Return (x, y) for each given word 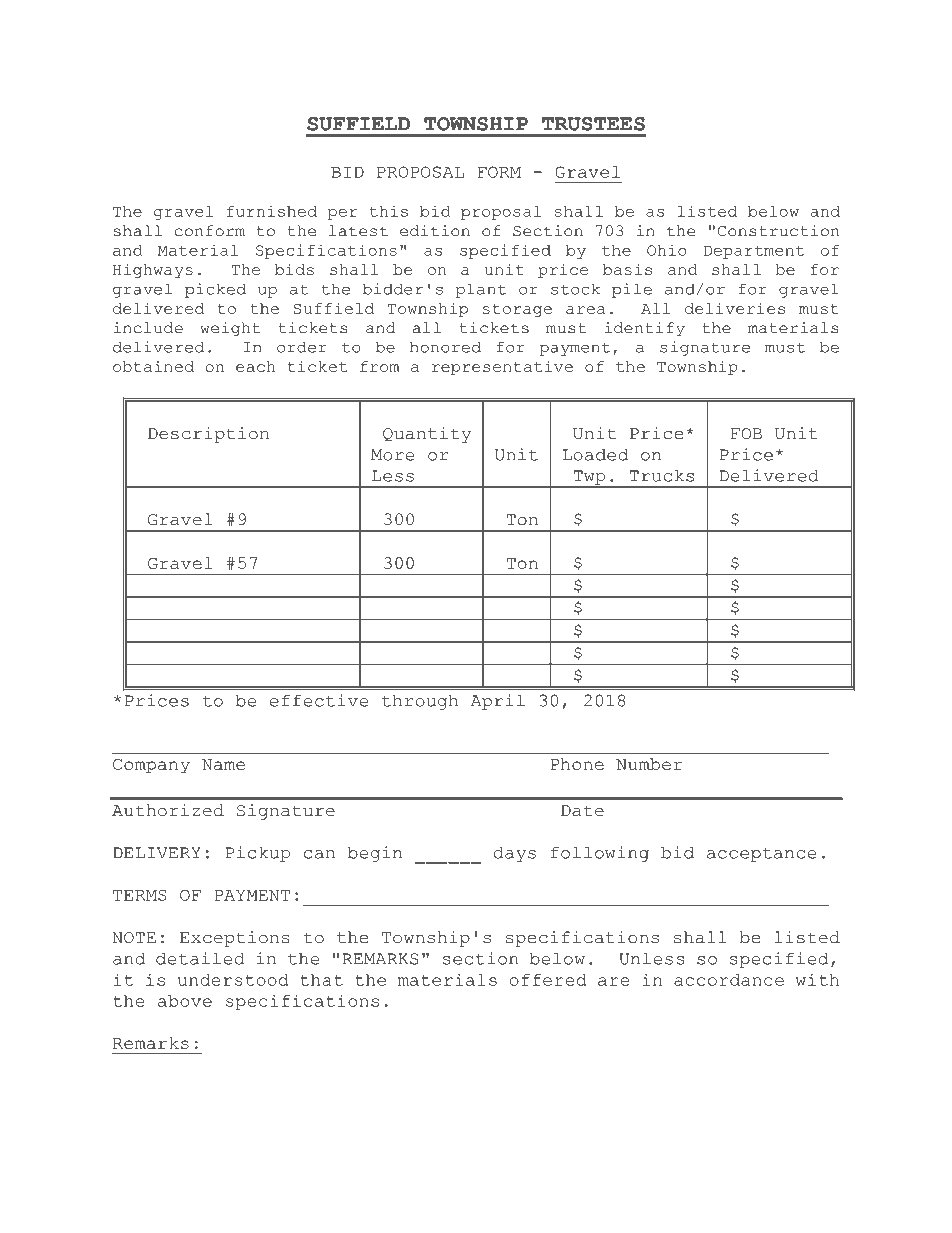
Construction (778, 231)
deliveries (735, 308)
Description (208, 435)
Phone (577, 764)
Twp (589, 478)
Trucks (661, 475)
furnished (272, 211)
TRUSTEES (593, 124)
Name (223, 764)
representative (502, 368)
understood (233, 980)
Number (649, 764)
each (256, 366)
